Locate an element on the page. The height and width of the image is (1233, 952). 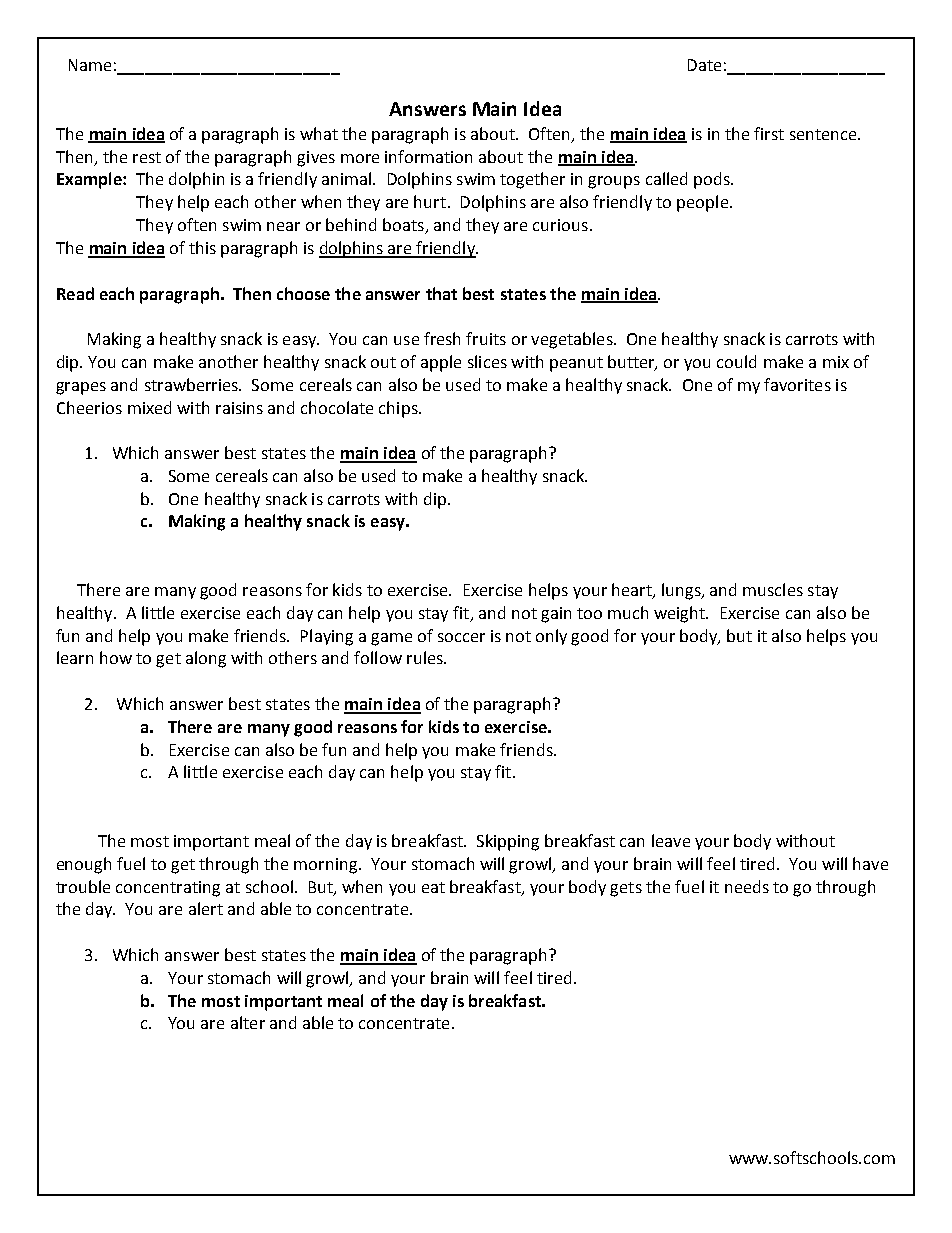
information is located at coordinates (428, 156).
